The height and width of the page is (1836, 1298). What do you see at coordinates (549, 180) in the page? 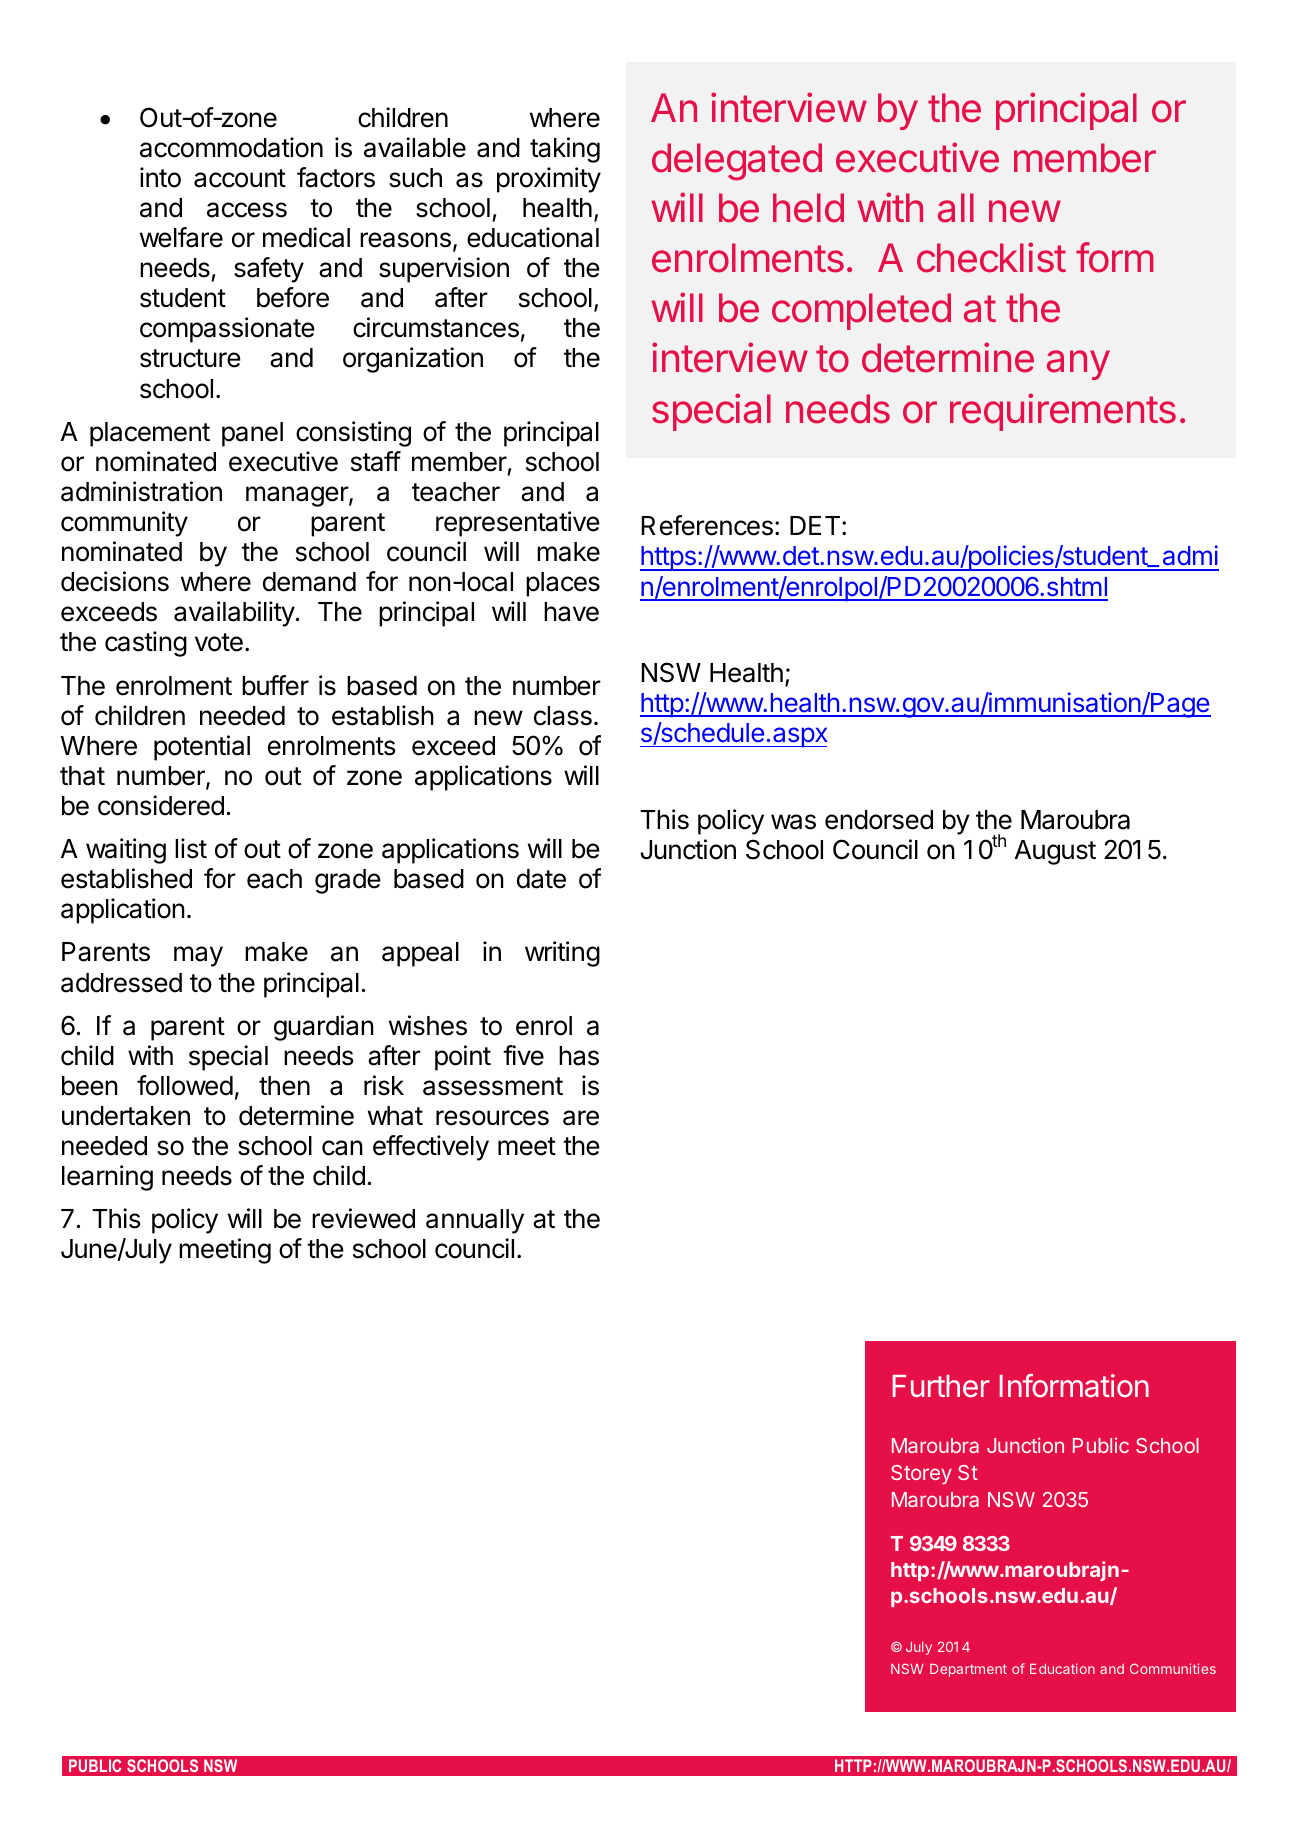
I see `proximity` at bounding box center [549, 180].
